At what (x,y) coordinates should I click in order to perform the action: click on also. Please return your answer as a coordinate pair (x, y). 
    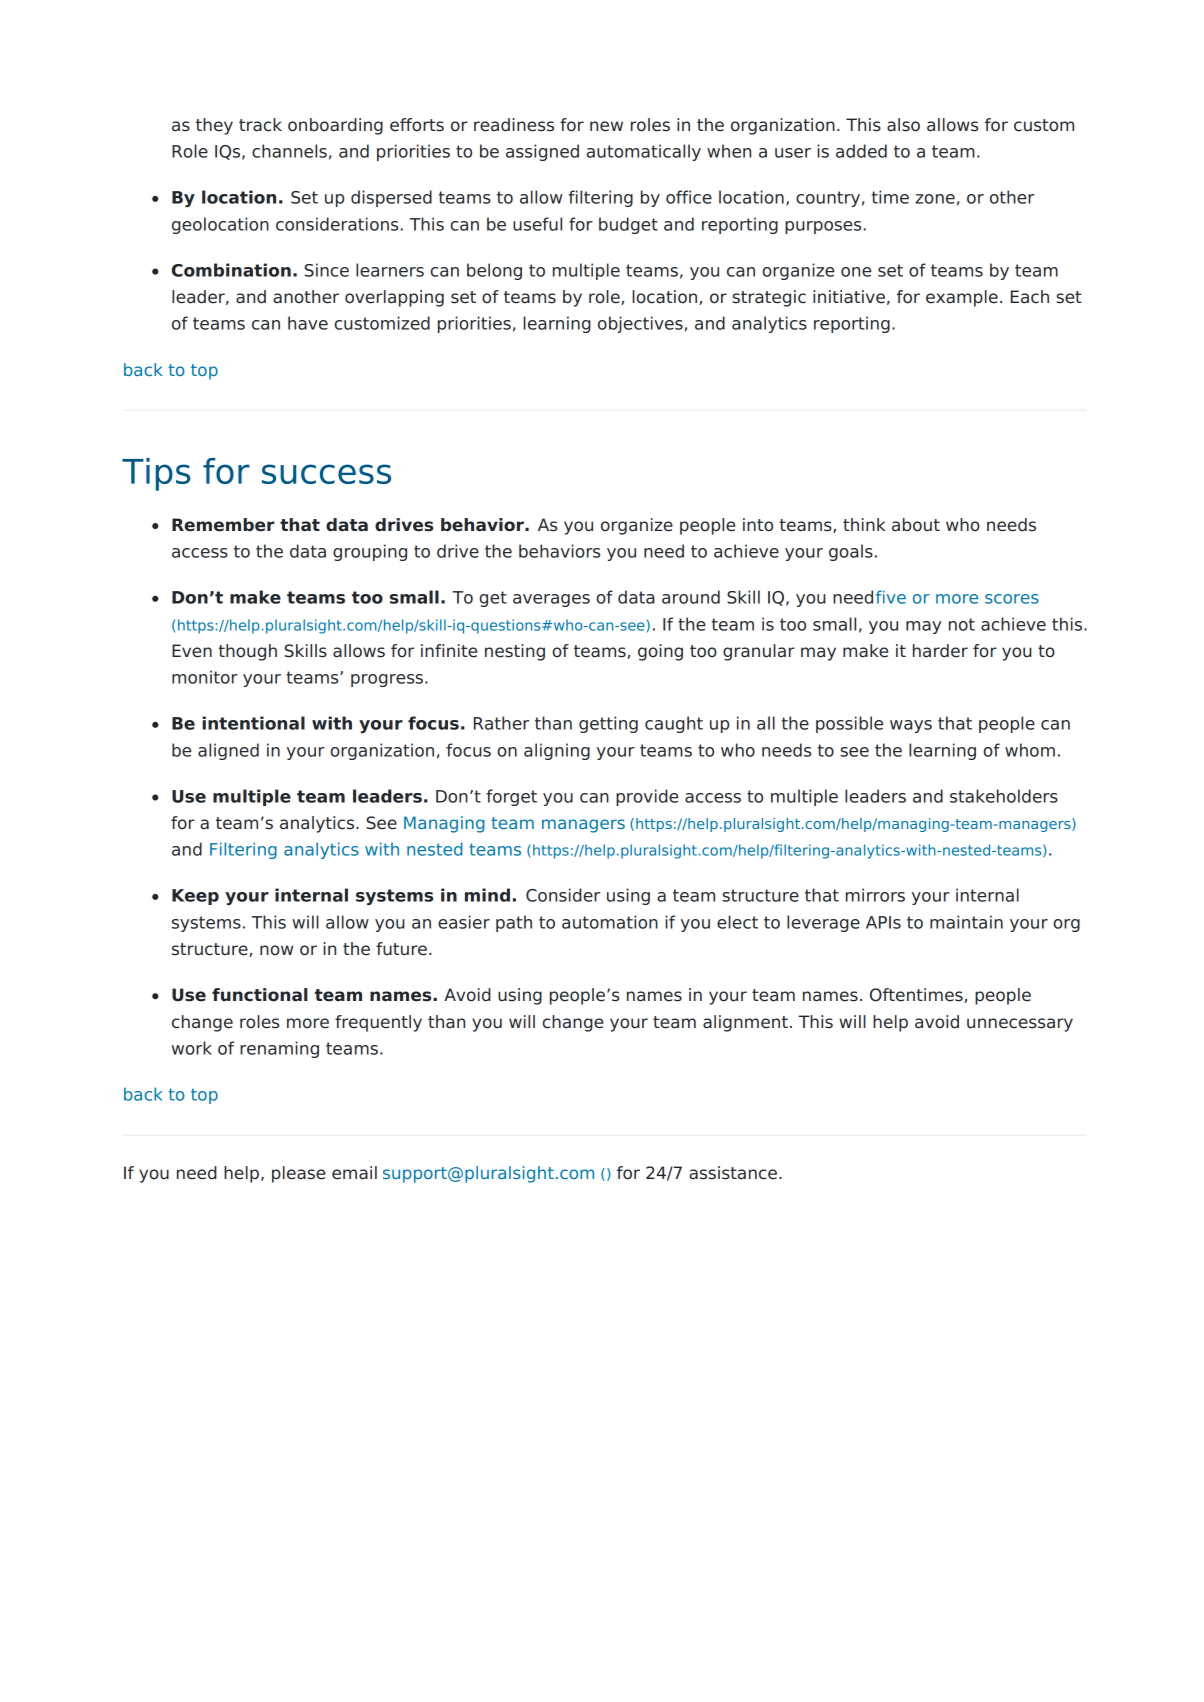
    Looking at the image, I should click on (903, 125).
